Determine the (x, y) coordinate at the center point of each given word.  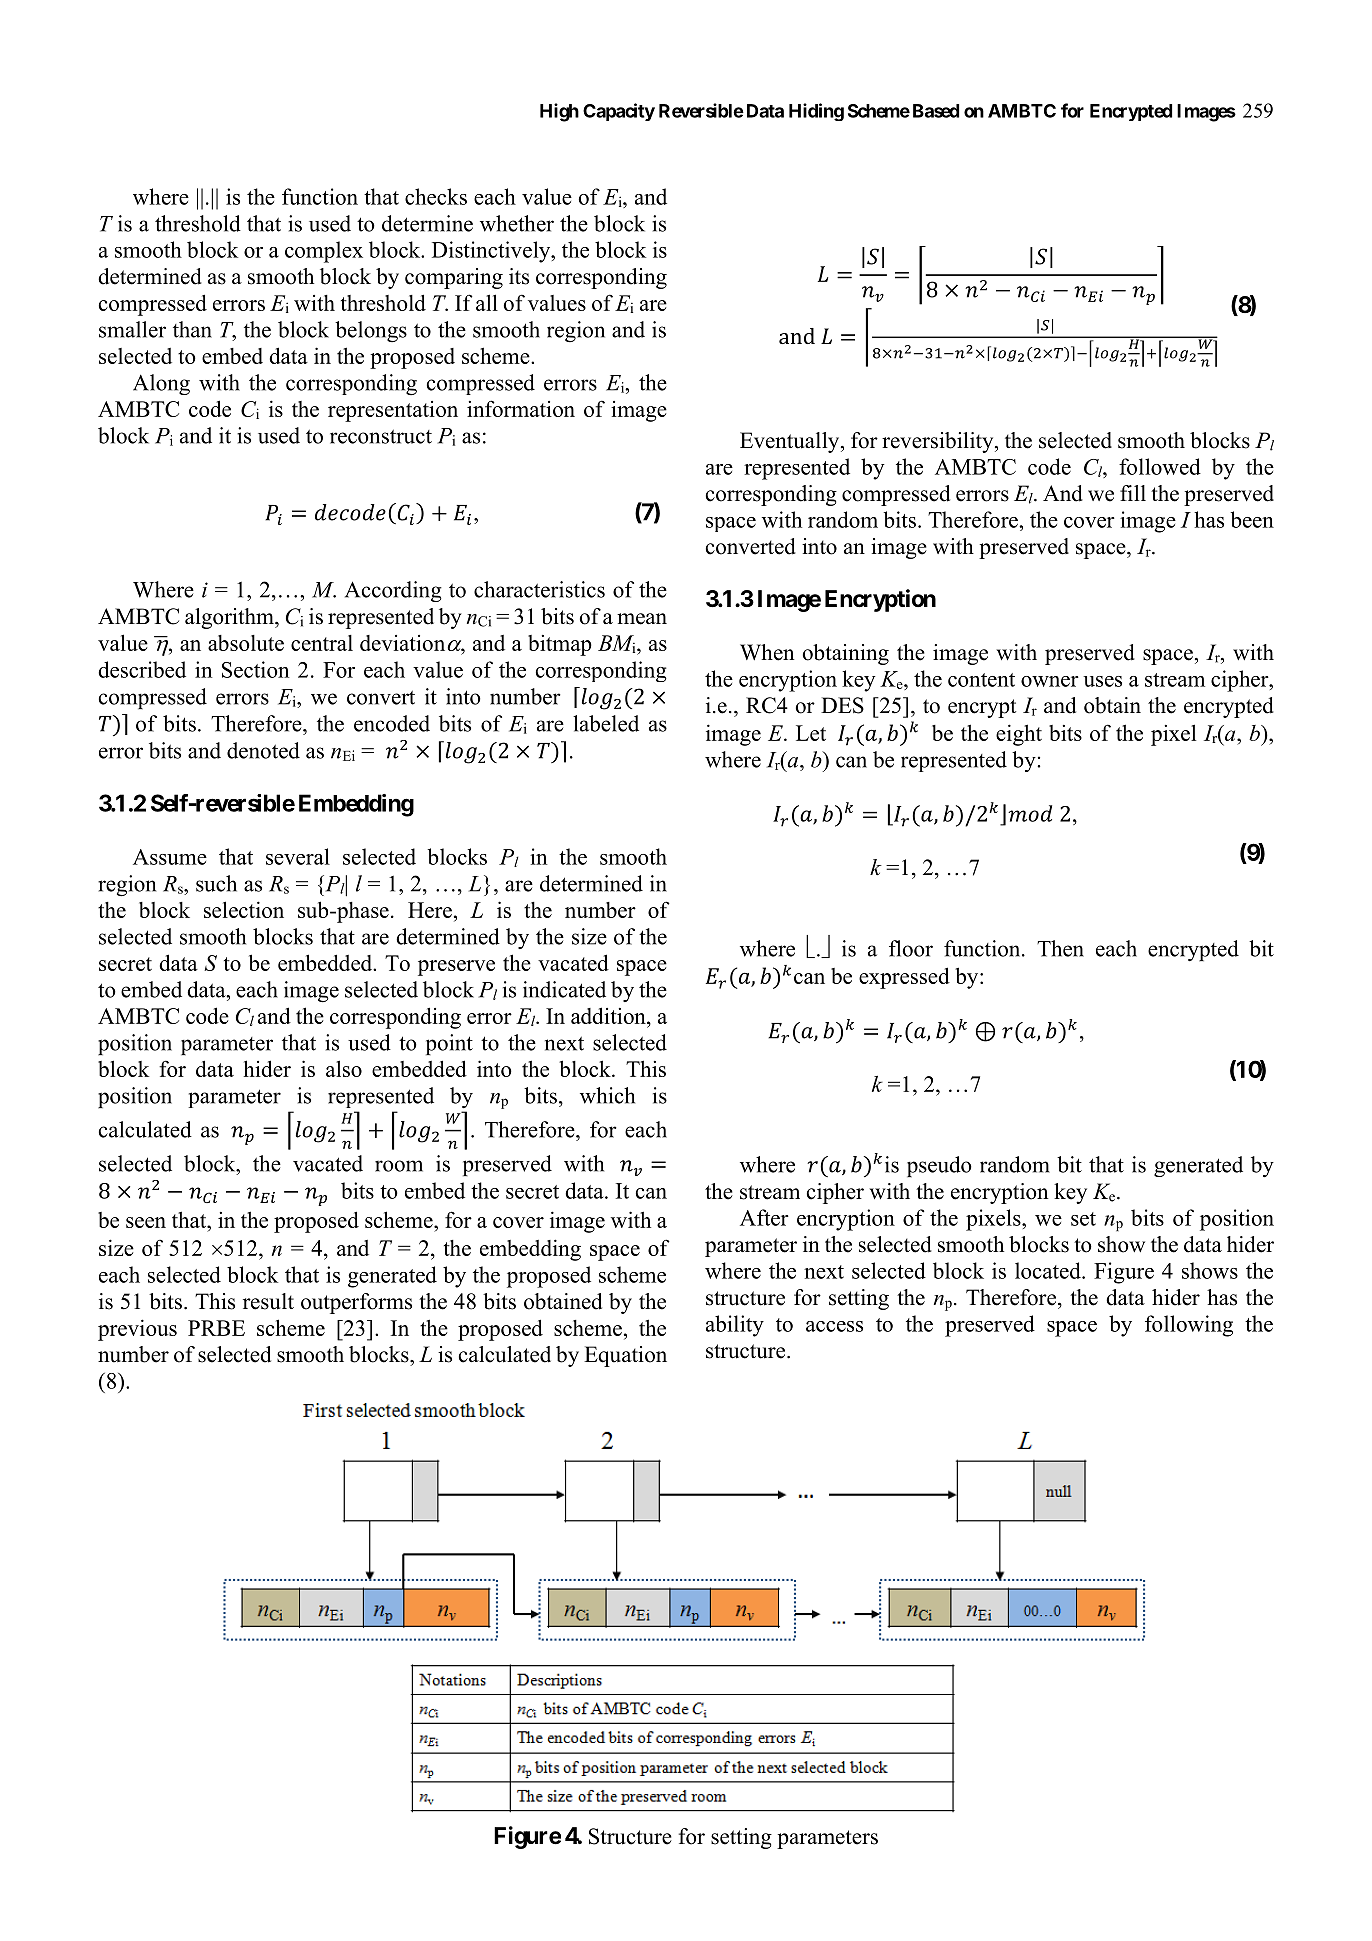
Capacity (619, 112)
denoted (263, 750)
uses (1102, 681)
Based (936, 111)
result (268, 1301)
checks (436, 196)
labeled (606, 723)
